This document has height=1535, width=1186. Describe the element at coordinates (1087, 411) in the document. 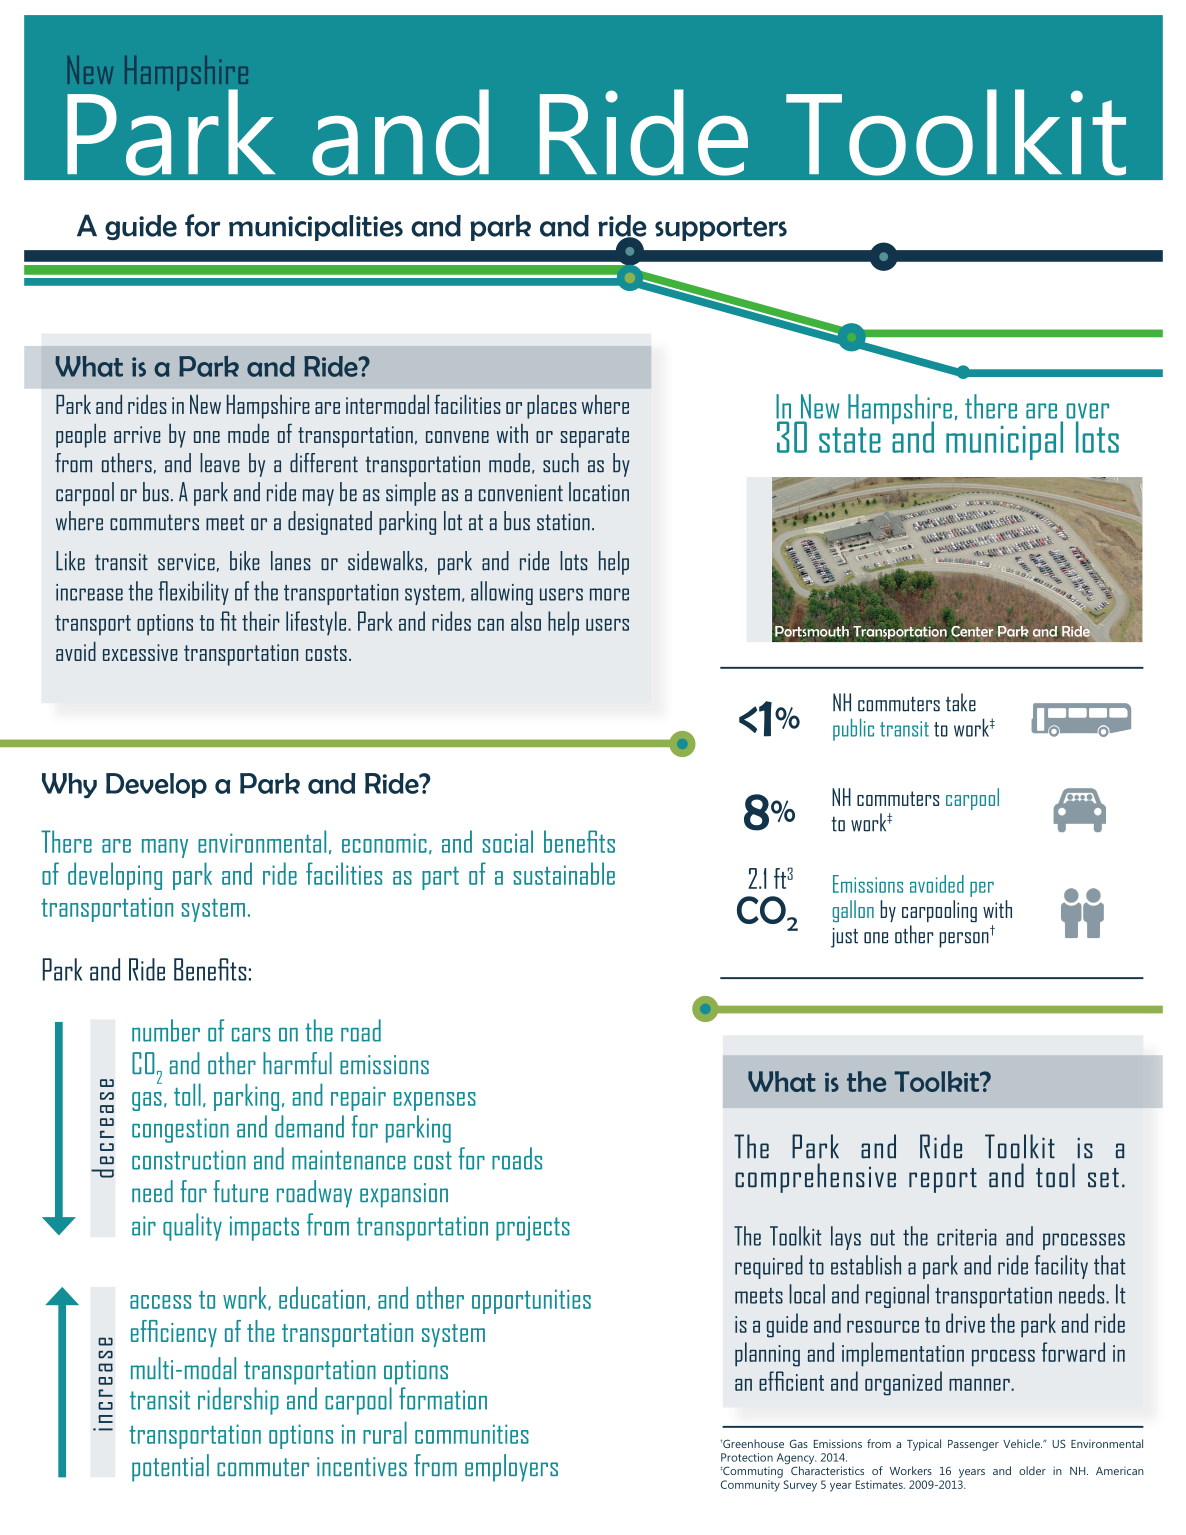

I see `over` at that location.
